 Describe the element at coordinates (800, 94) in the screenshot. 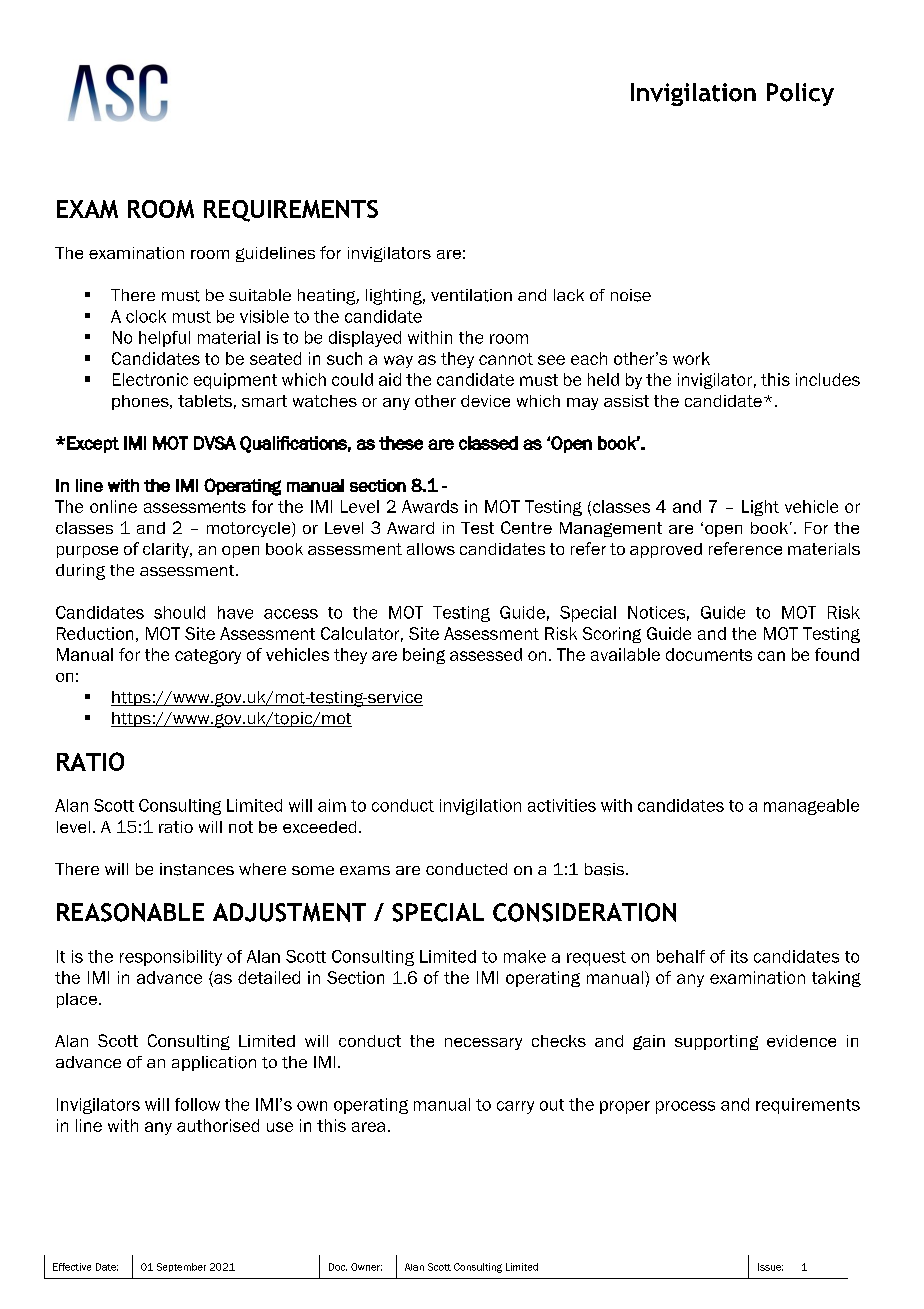

I see `Policy` at that location.
